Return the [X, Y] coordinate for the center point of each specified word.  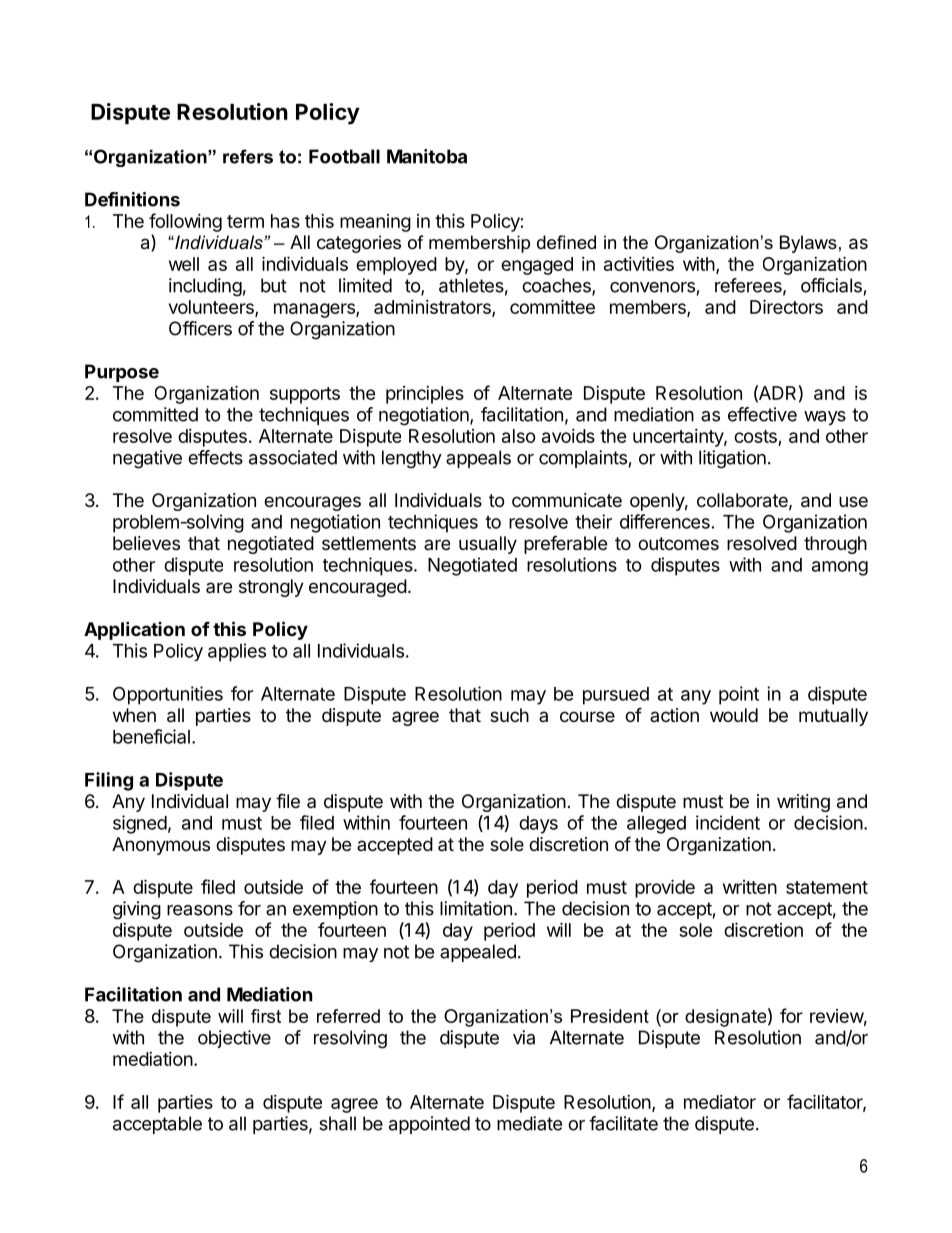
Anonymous [161, 846]
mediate [529, 1123]
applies [237, 652]
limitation [476, 908]
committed [155, 414]
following [185, 222]
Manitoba [427, 156]
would [734, 715]
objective [234, 1039]
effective [762, 414]
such [509, 715]
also [519, 436]
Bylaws [808, 244]
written [750, 887]
